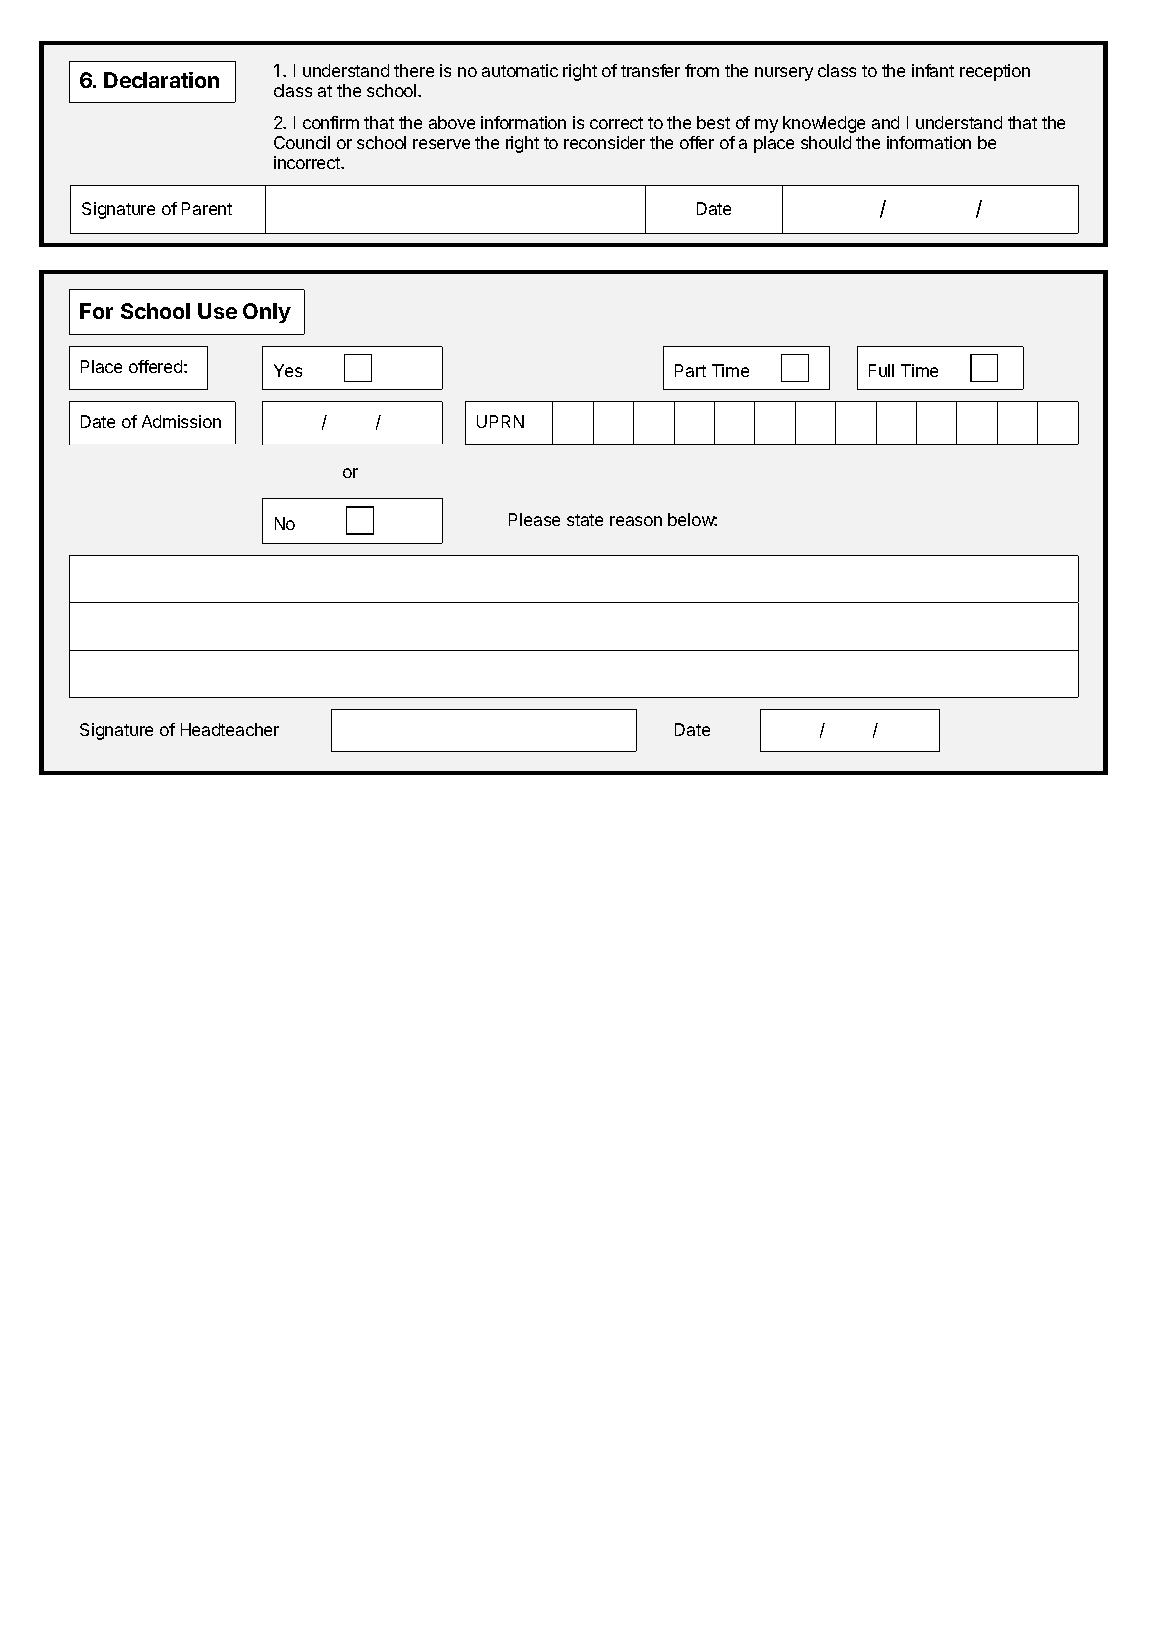  What do you see at coordinates (207, 208) in the screenshot?
I see `Parent` at bounding box center [207, 208].
